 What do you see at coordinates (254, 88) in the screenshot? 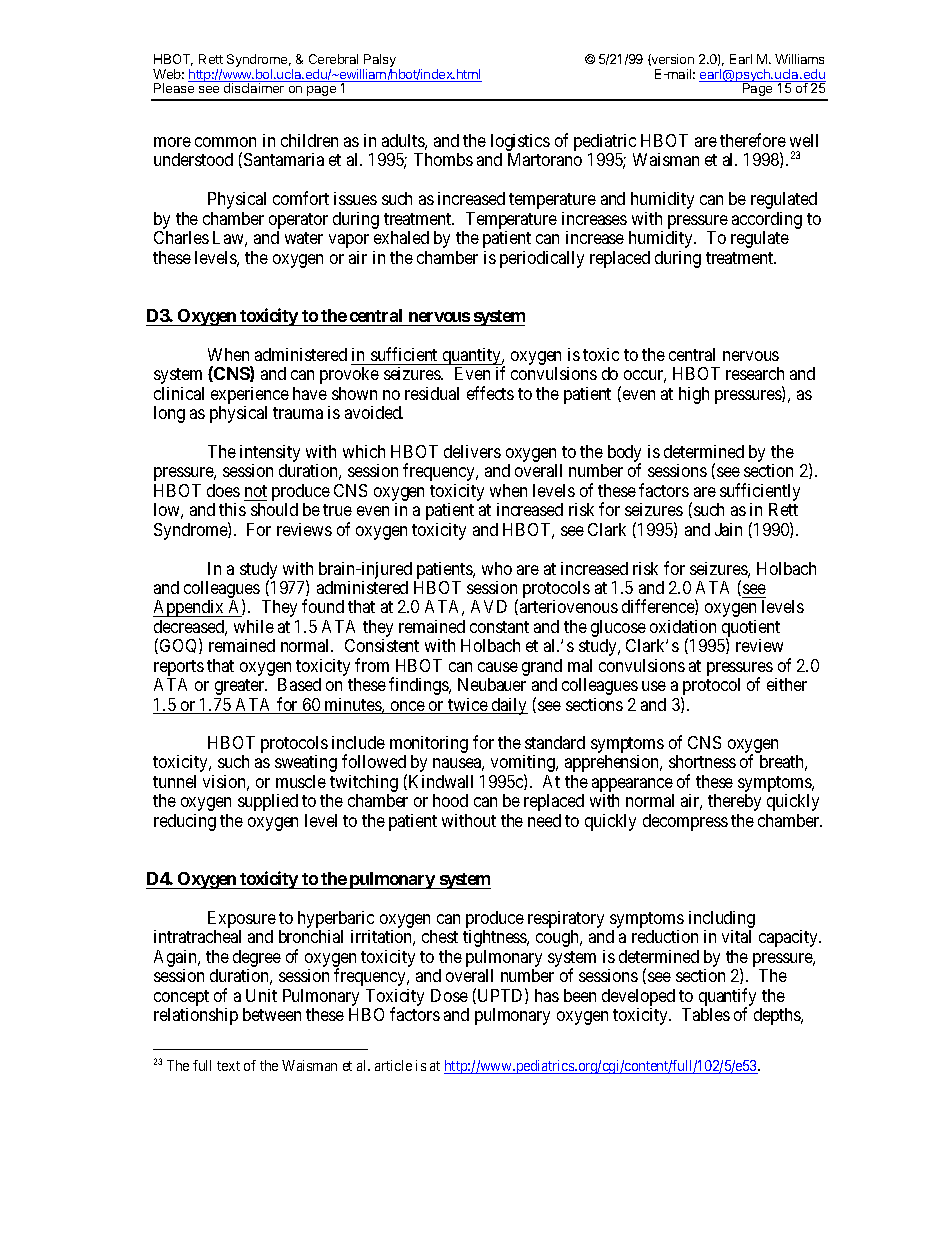
I see `disclaimer` at bounding box center [254, 88].
